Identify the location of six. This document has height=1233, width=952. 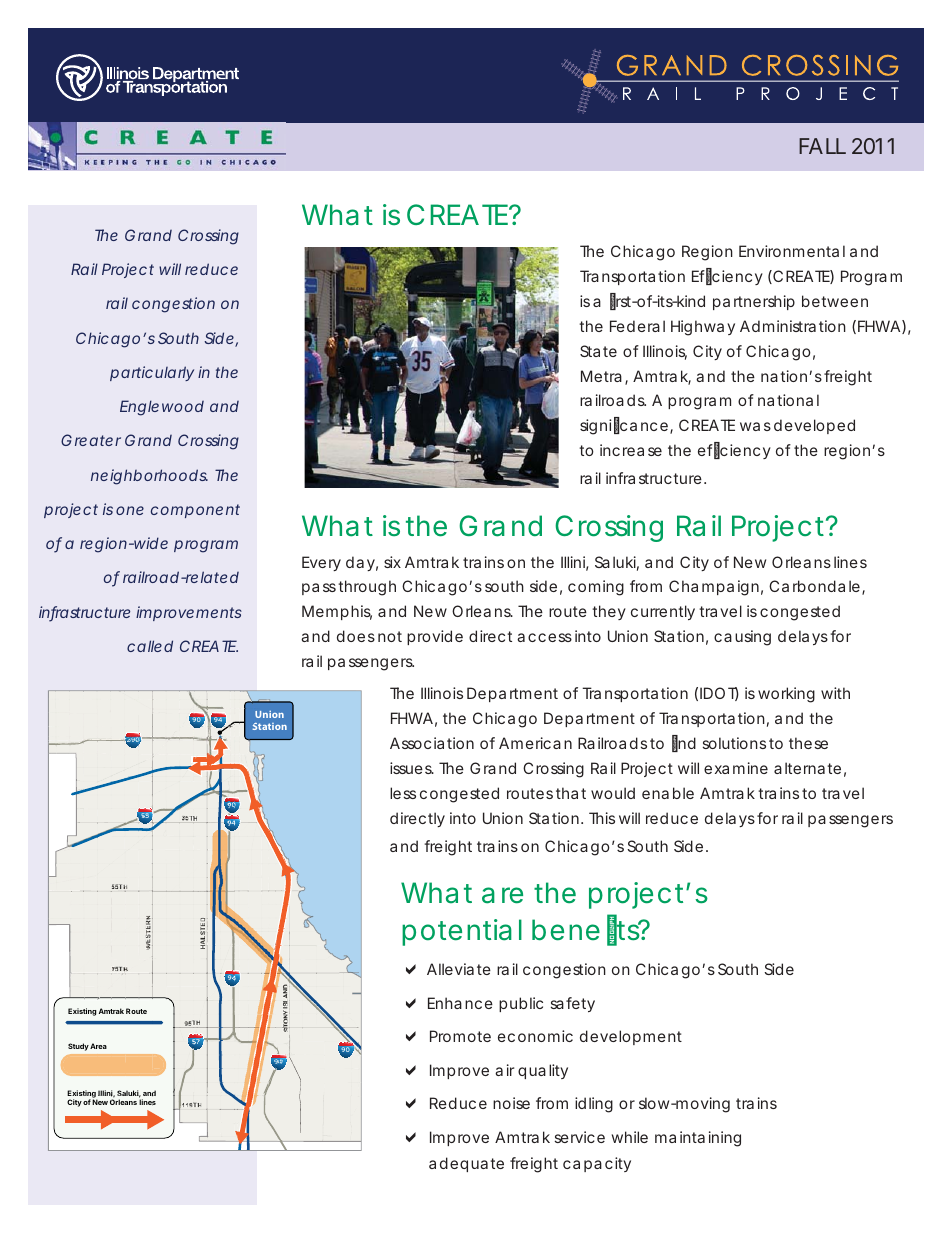
(392, 562).
